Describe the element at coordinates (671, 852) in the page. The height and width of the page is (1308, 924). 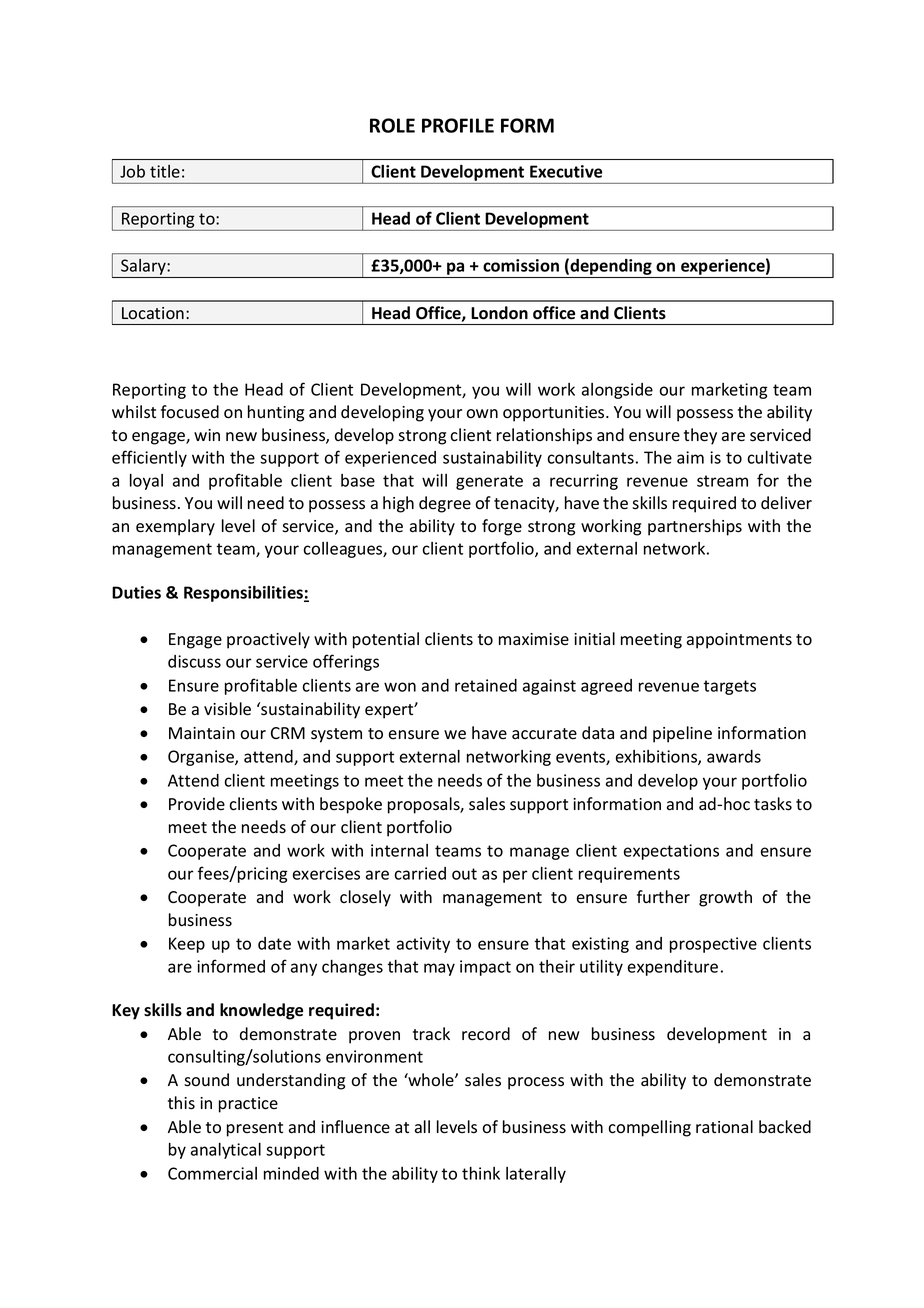
I see `expectations` at that location.
